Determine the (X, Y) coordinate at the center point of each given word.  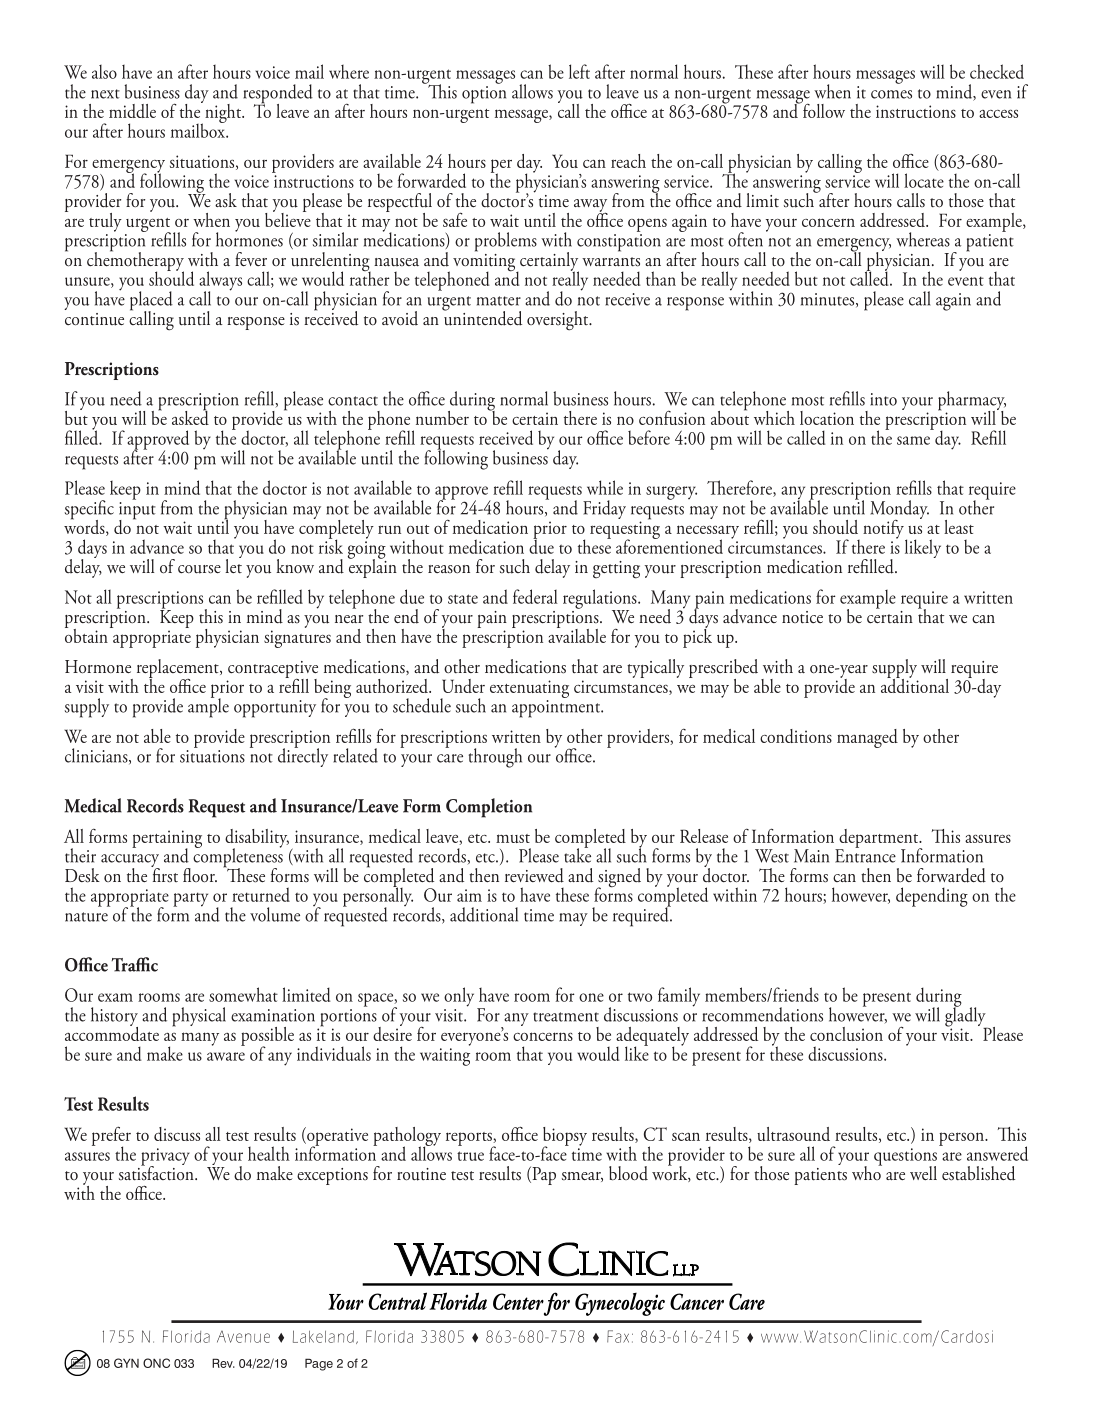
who (867, 1172)
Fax (618, 1336)
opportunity (275, 709)
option (484, 93)
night (224, 113)
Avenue (243, 1337)
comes (891, 94)
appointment (557, 709)
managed (867, 738)
